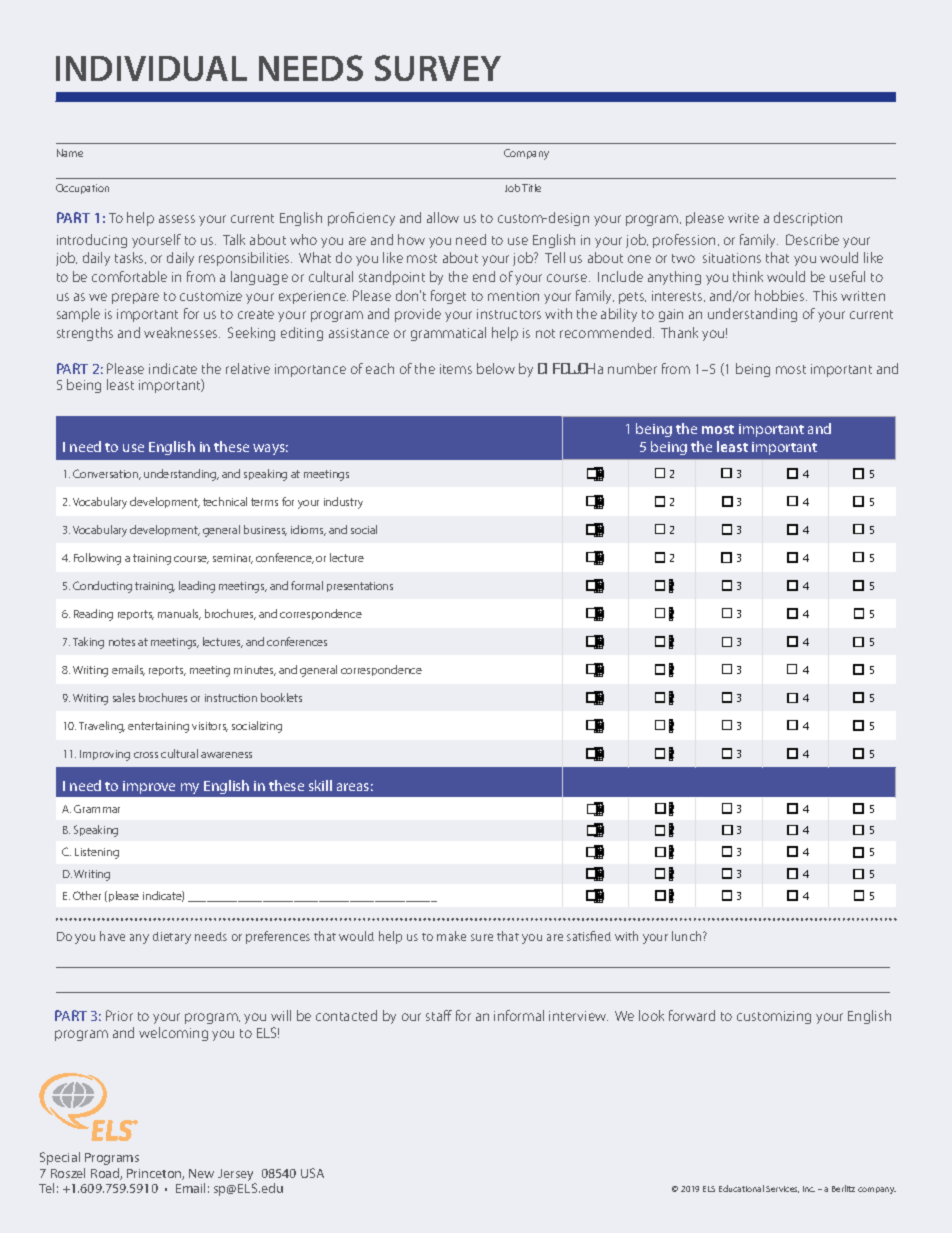 The height and width of the screenshot is (1233, 952). I want to click on industry, so click(343, 503).
